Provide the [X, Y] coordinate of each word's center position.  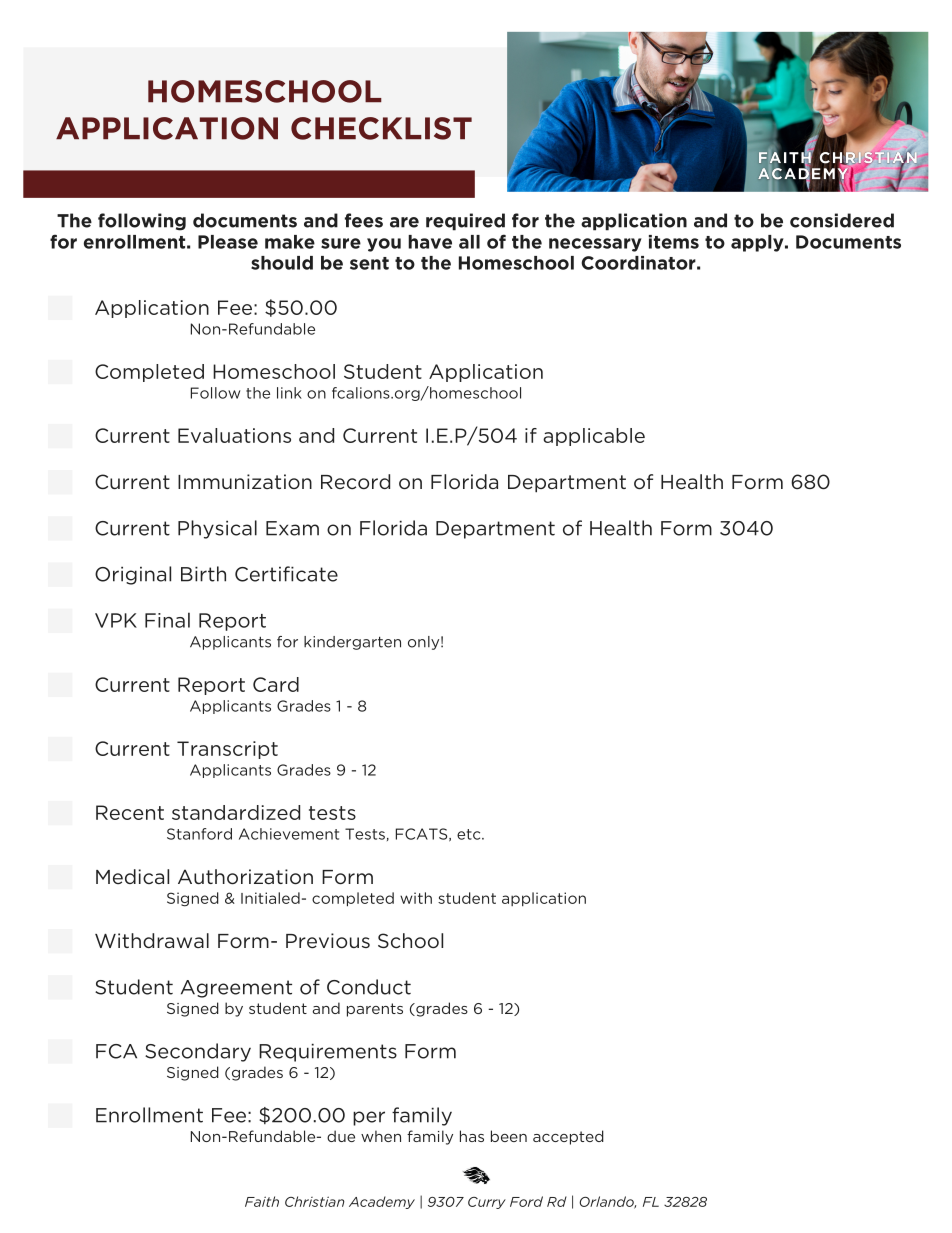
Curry [487, 1203]
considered [842, 220]
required [465, 222]
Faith [262, 1201]
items [674, 242]
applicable [594, 437]
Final [167, 620]
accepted [568, 1137]
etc [470, 834]
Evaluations [234, 435]
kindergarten [352, 643]
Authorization [245, 877]
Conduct [369, 987]
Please [228, 242]
